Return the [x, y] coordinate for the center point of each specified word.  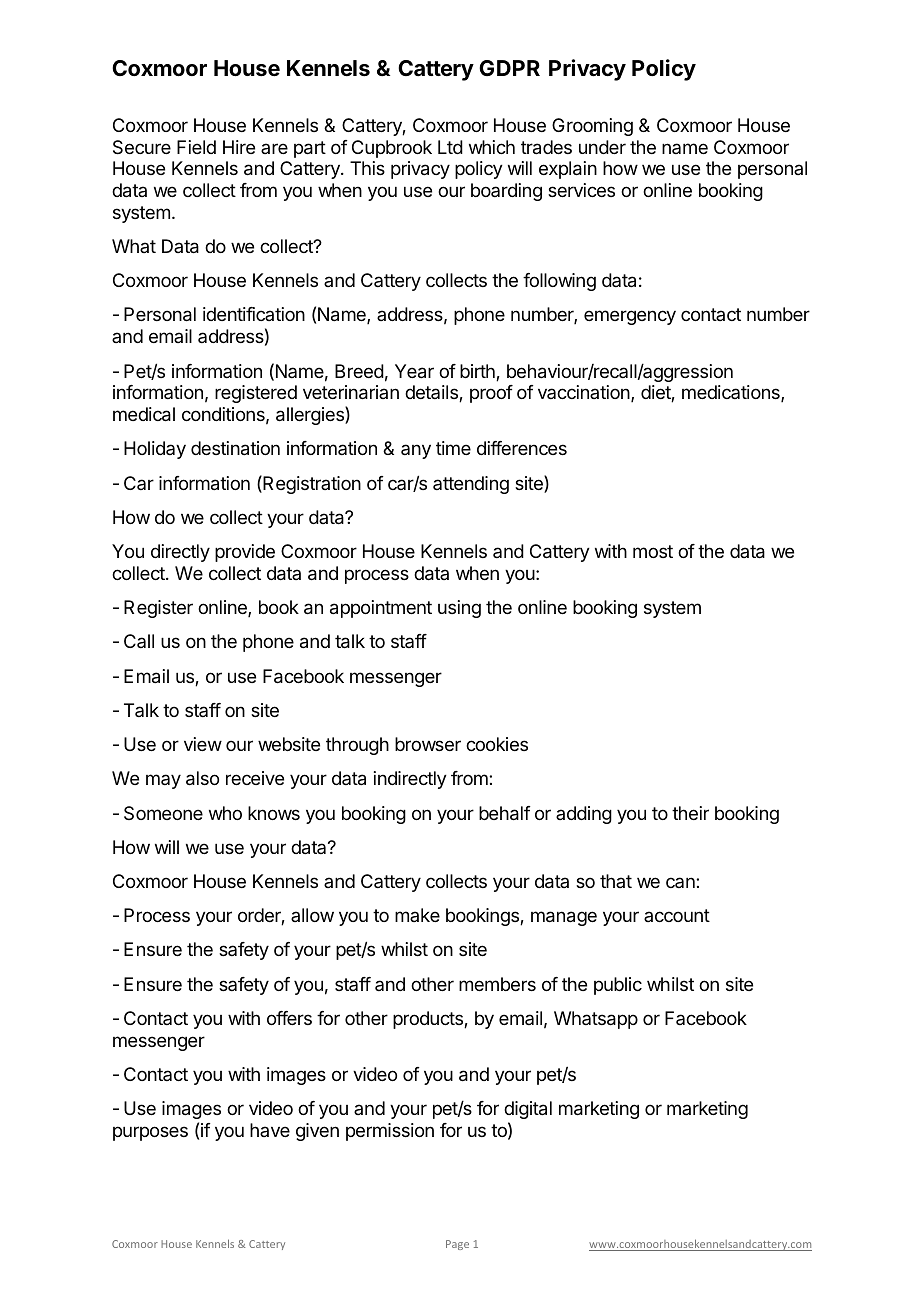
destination [235, 448]
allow [312, 915]
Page [457, 1245]
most [653, 551]
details [432, 393]
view [203, 744]
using [459, 609]
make [417, 915]
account [677, 915]
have [270, 1130]
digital [528, 1110]
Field [196, 147]
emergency [630, 317]
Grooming [592, 127]
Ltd [450, 147]
